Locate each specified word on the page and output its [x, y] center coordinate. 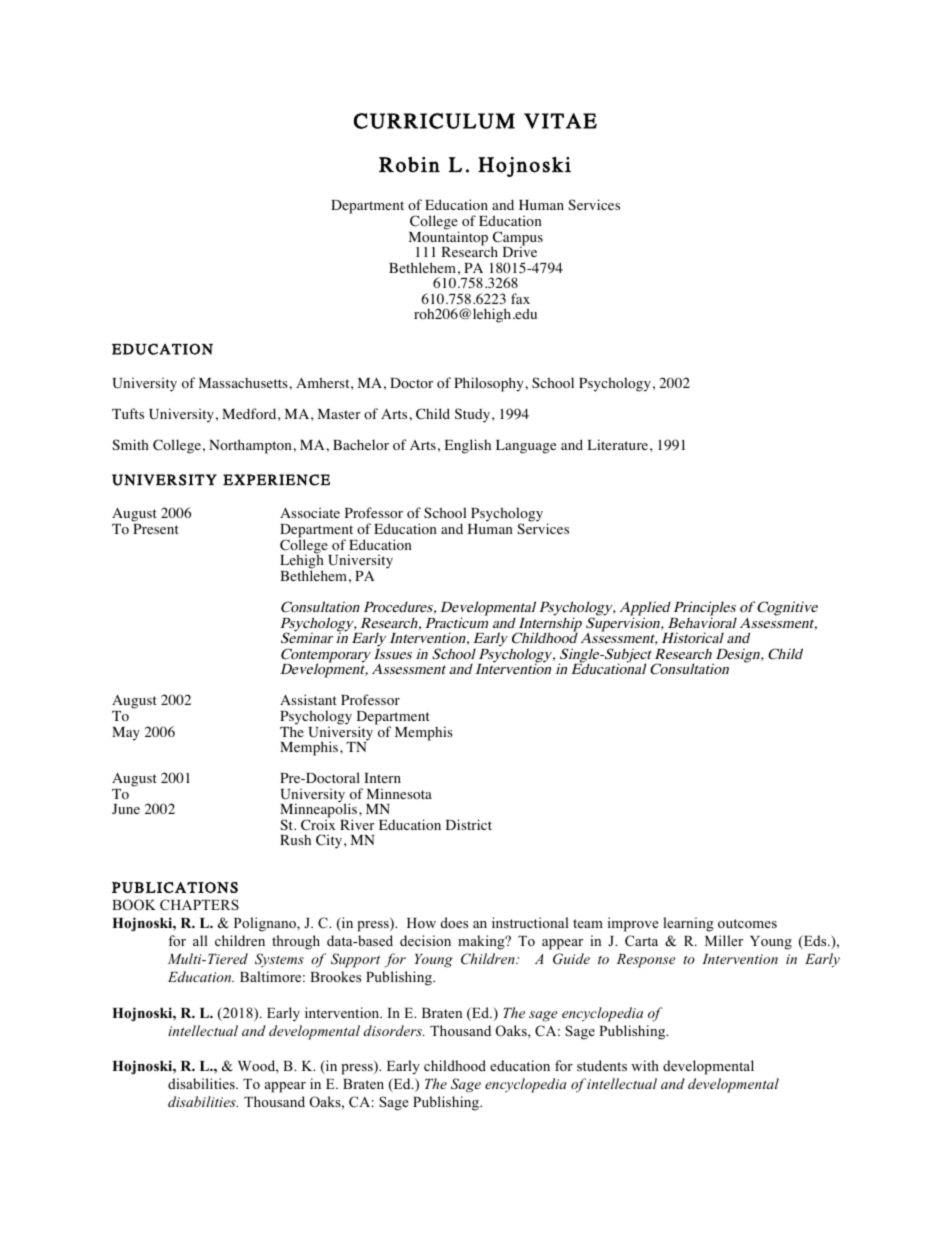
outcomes [747, 923]
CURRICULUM [434, 121]
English [468, 446]
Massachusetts [244, 383]
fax [520, 298]
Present [156, 529]
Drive [520, 251]
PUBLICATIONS [175, 887]
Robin [409, 165]
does [454, 922]
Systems [279, 960]
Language [526, 447]
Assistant [308, 699]
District [469, 824]
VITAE [560, 121]
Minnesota [399, 794]
